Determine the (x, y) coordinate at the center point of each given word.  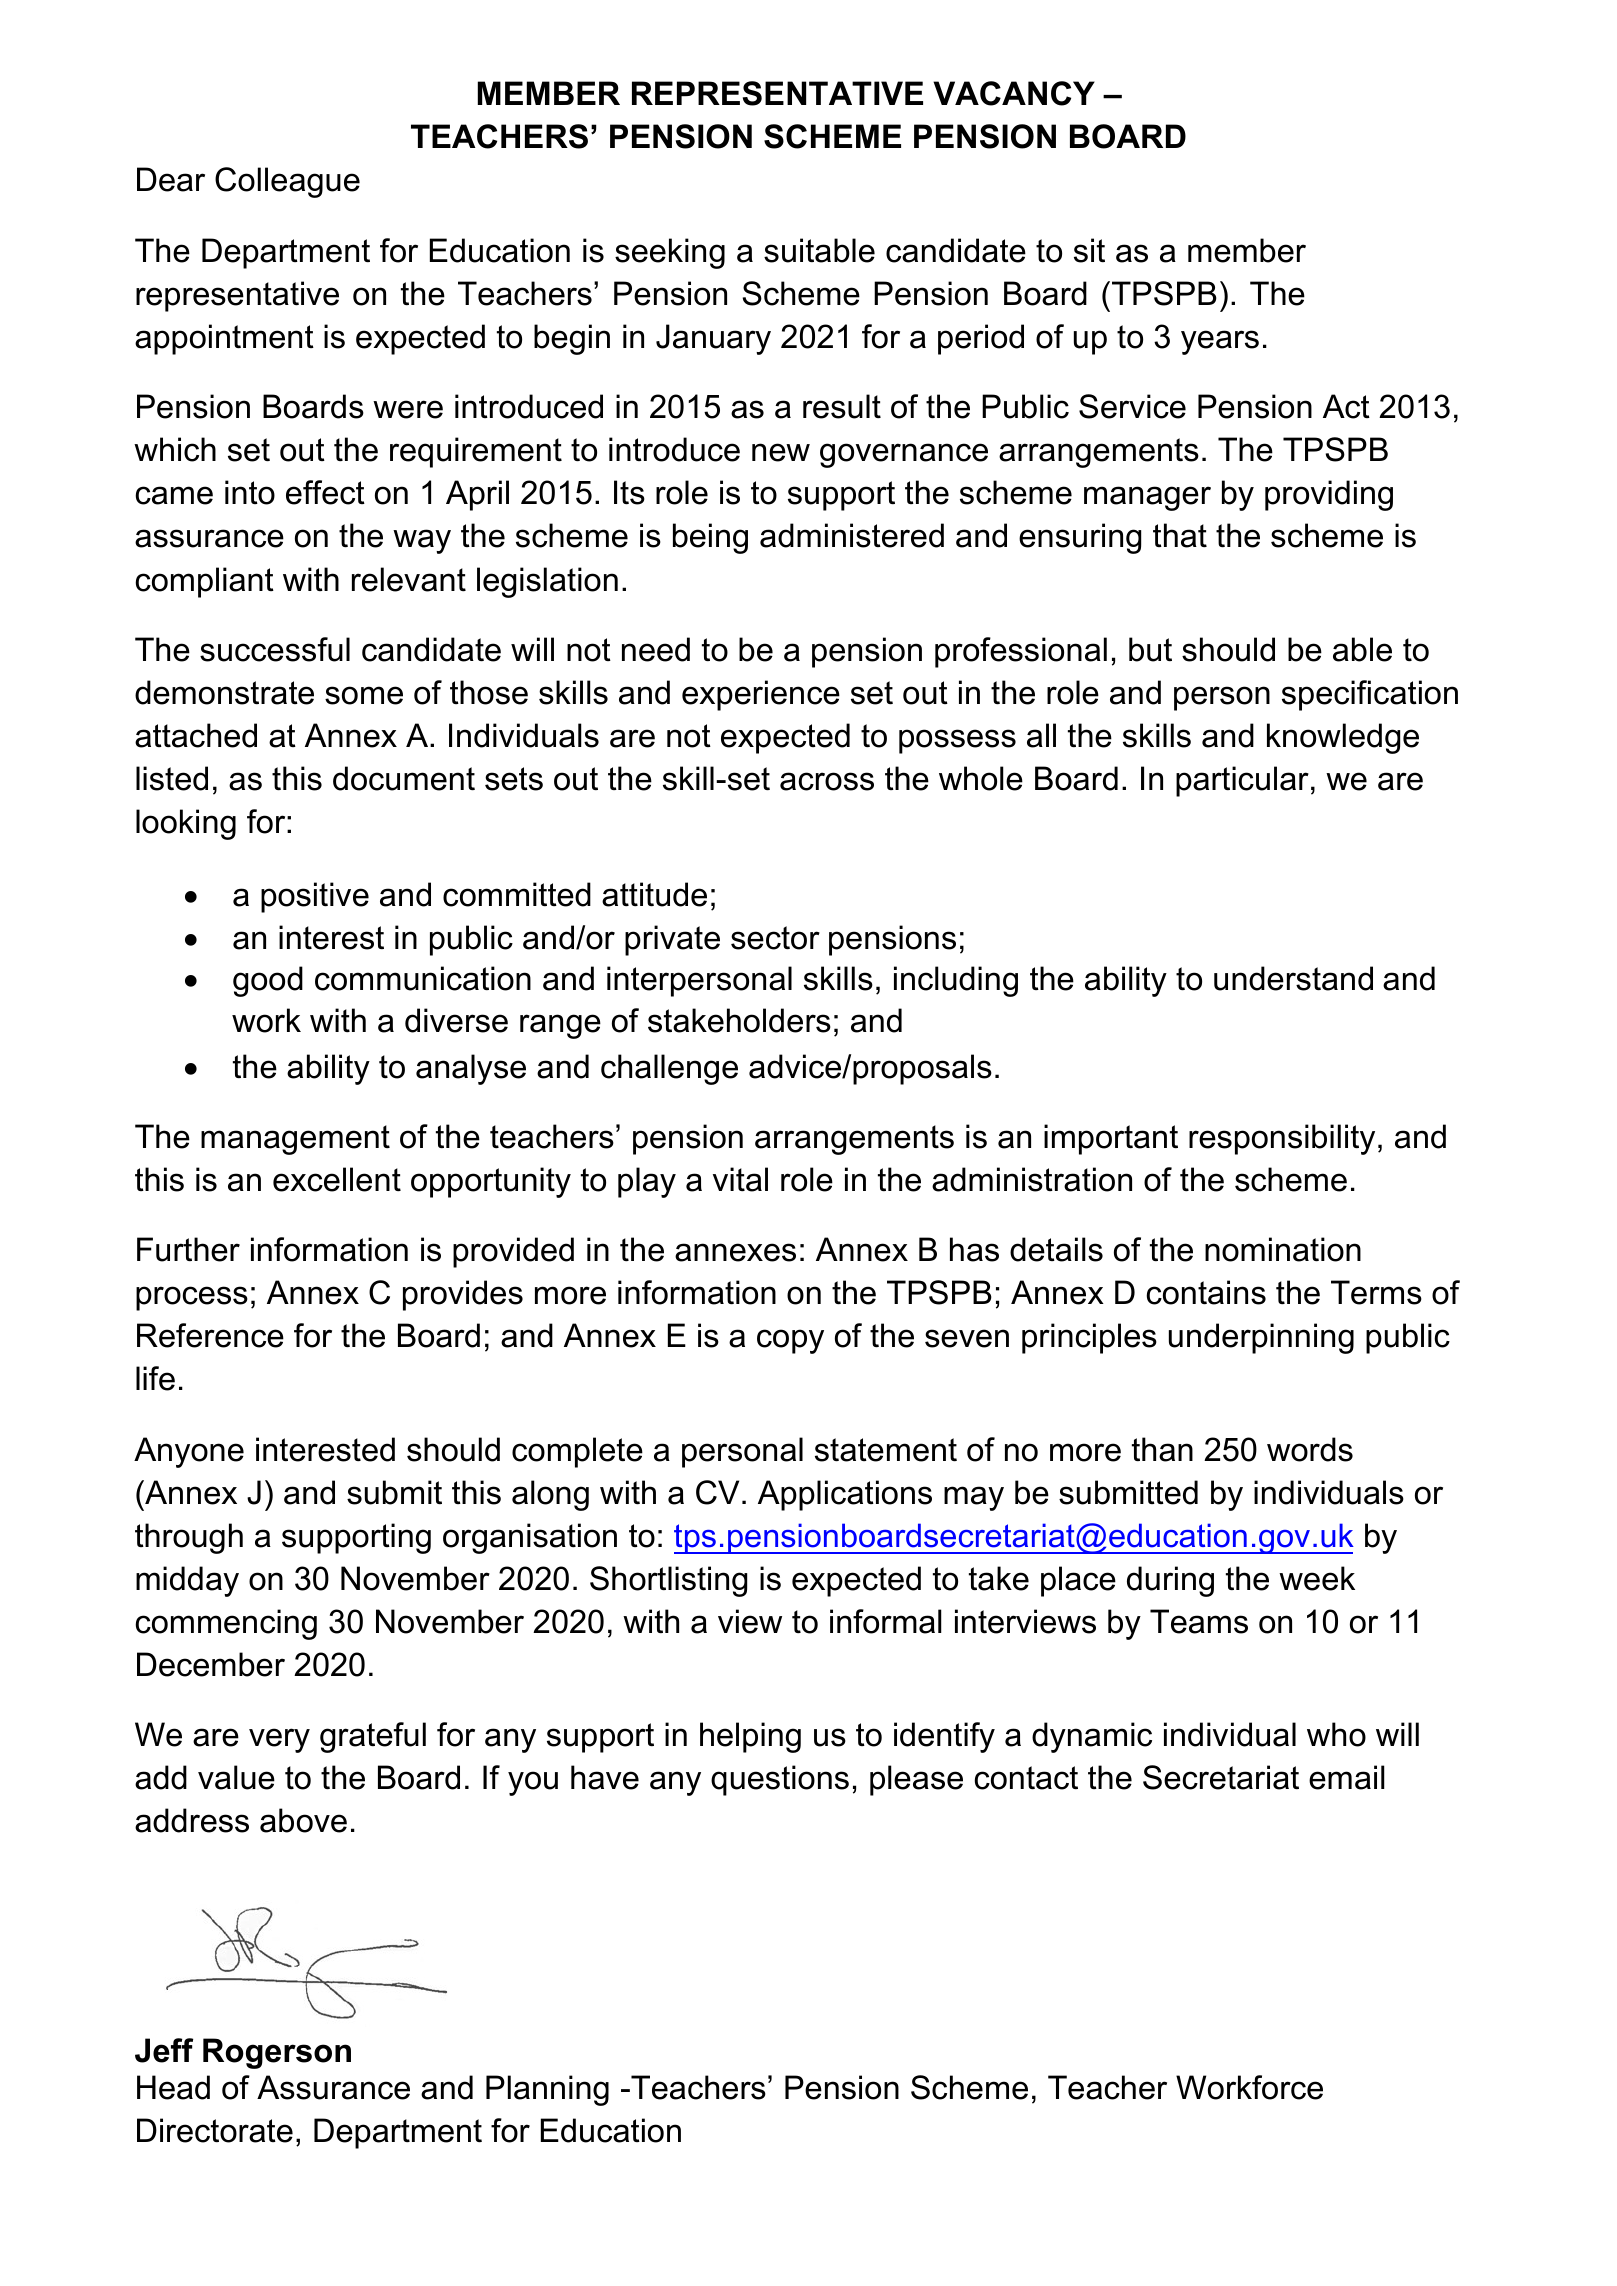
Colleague (287, 182)
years (1220, 342)
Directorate (215, 2130)
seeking (670, 253)
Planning (547, 2090)
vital (740, 1179)
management (295, 1140)
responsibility (1282, 1139)
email (1347, 1777)
